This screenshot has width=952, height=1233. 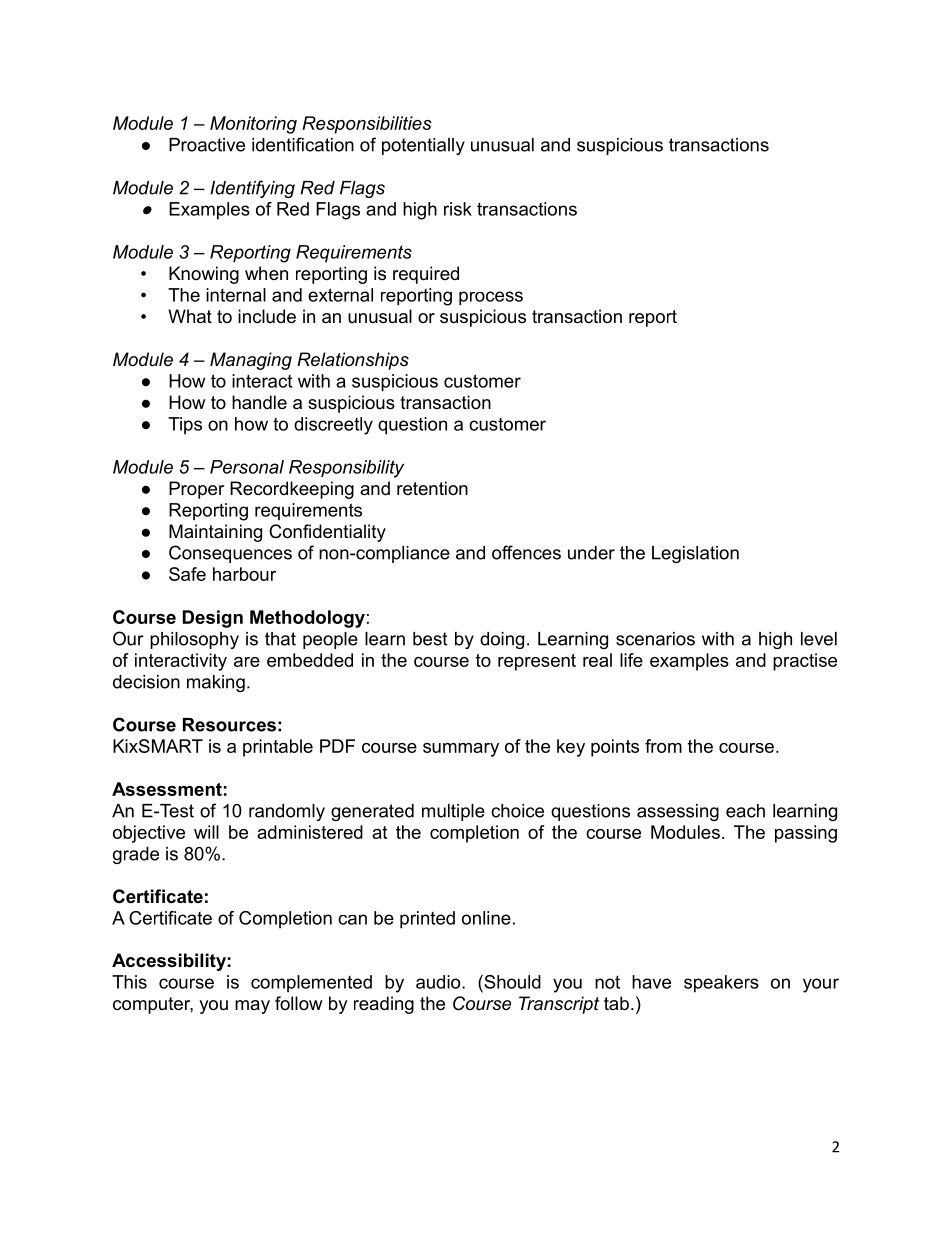 What do you see at coordinates (207, 145) in the screenshot?
I see `Proactive` at bounding box center [207, 145].
